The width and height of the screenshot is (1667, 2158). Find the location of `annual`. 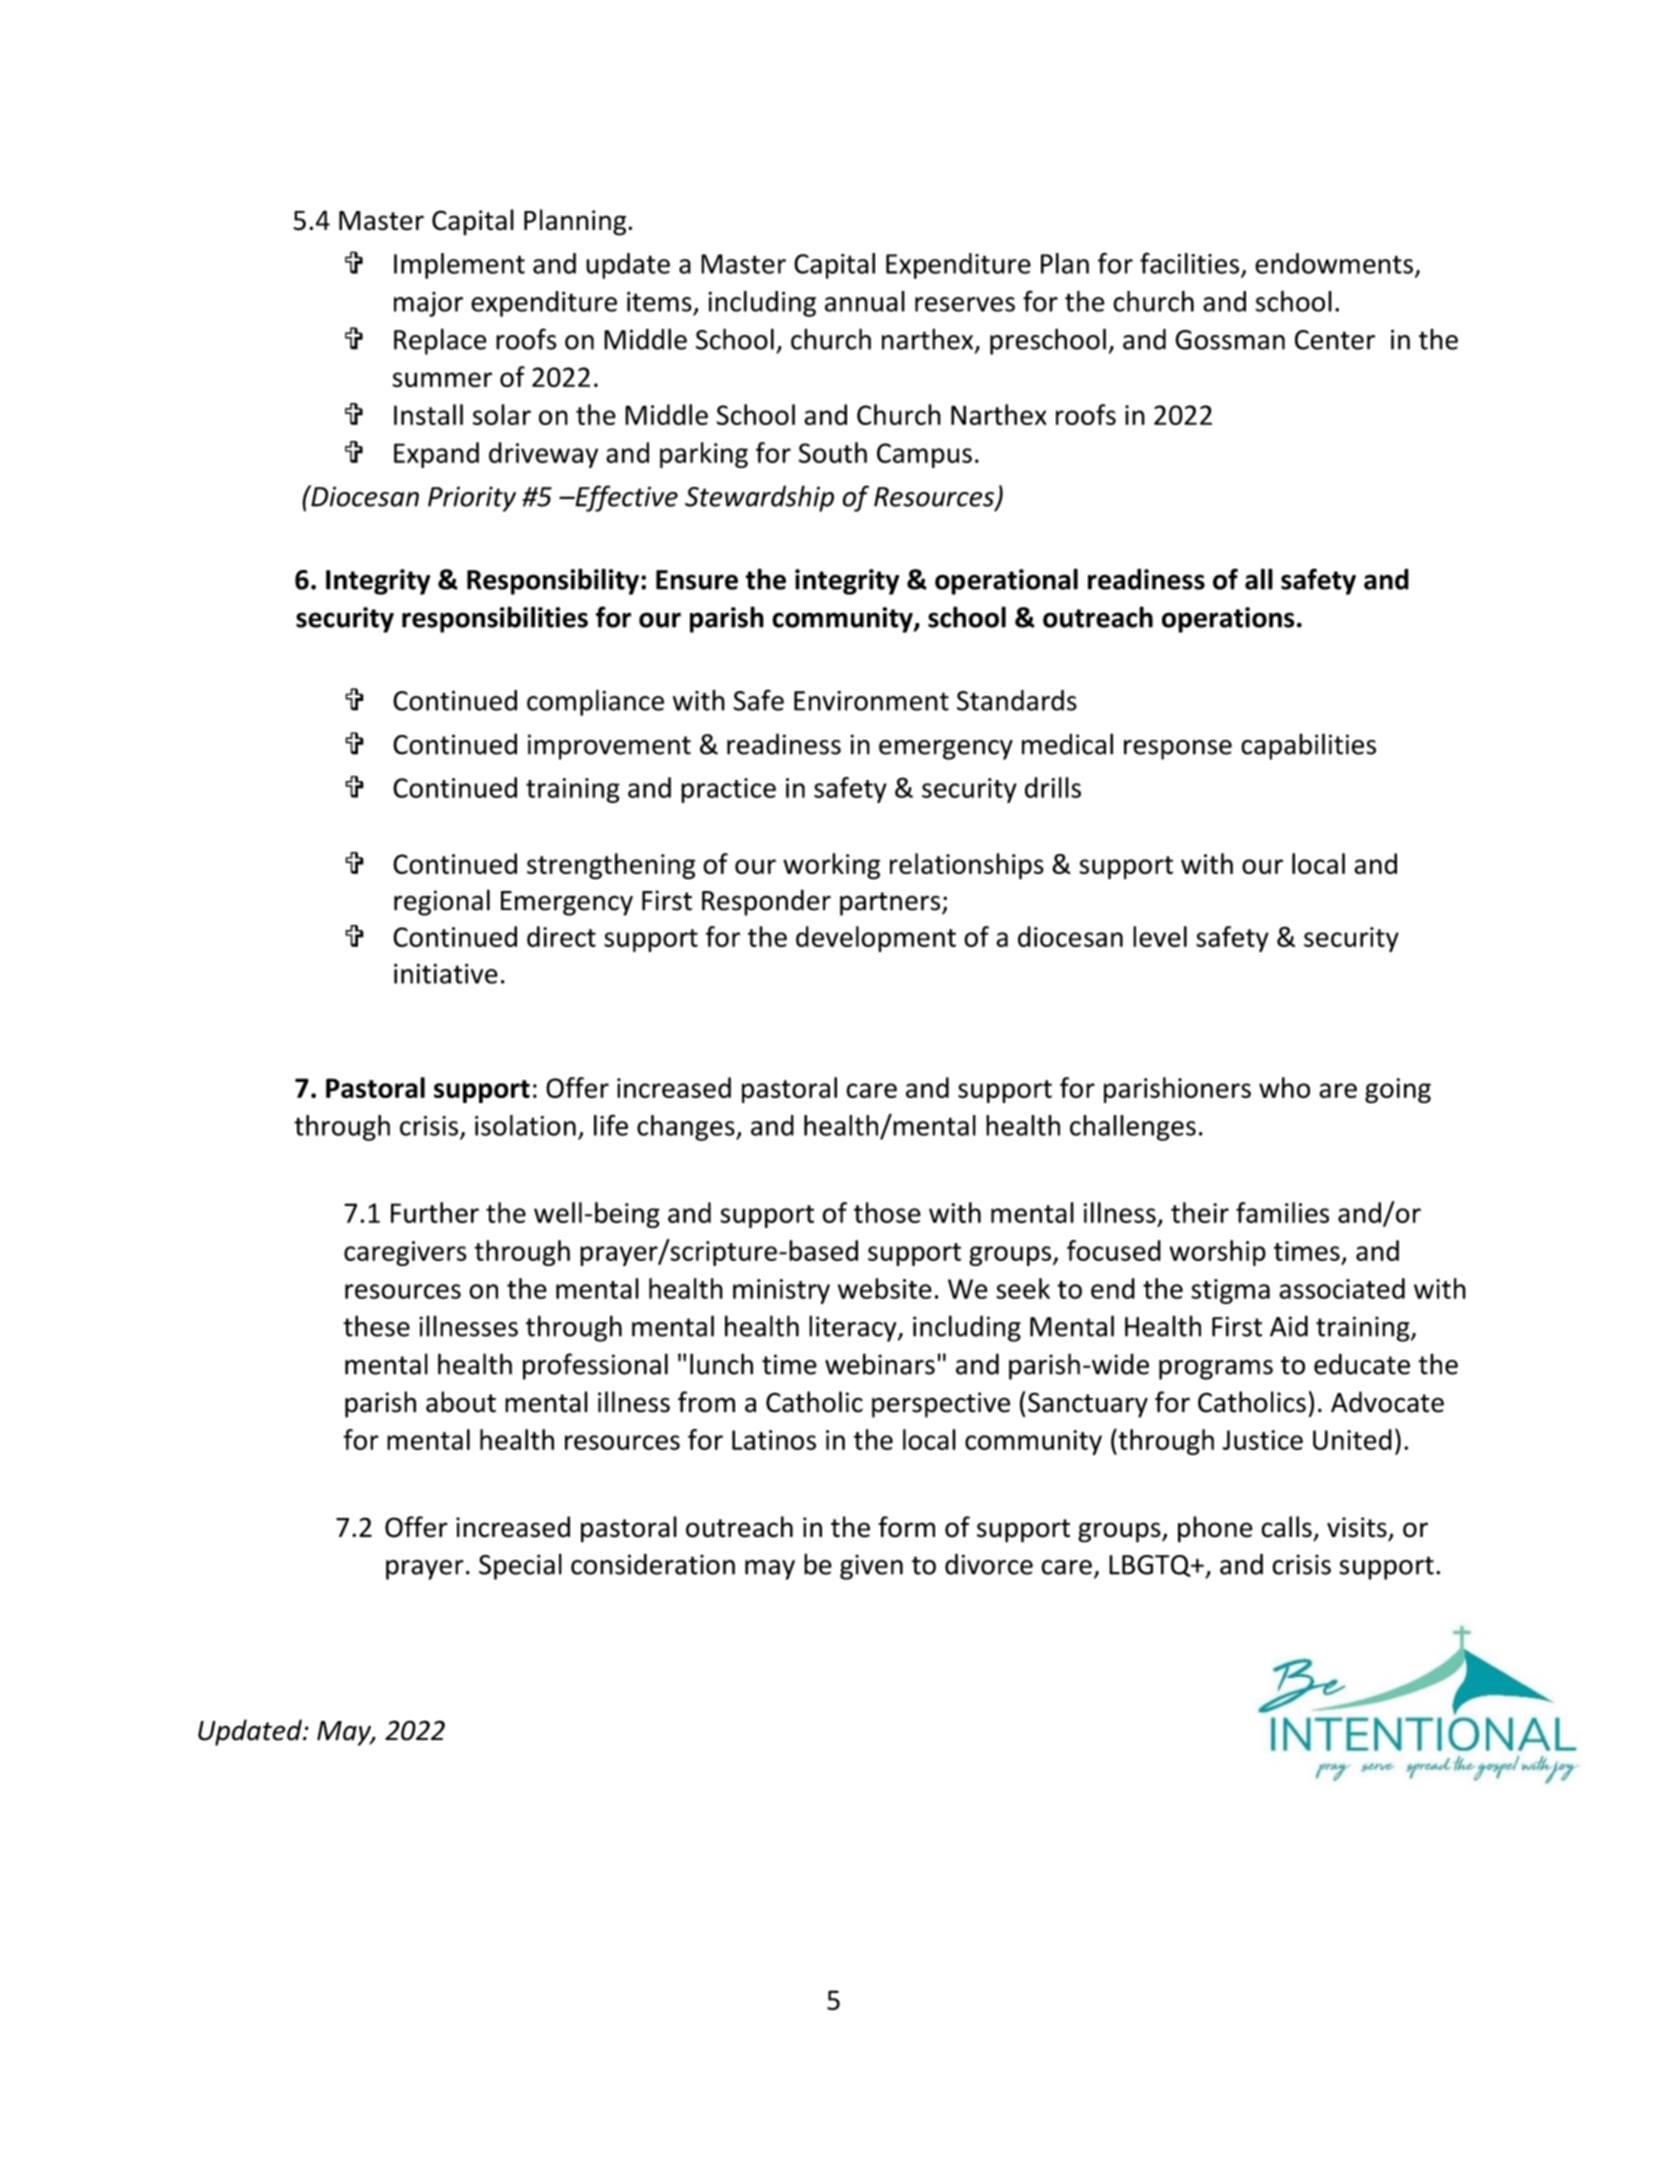

annual is located at coordinates (865, 301).
